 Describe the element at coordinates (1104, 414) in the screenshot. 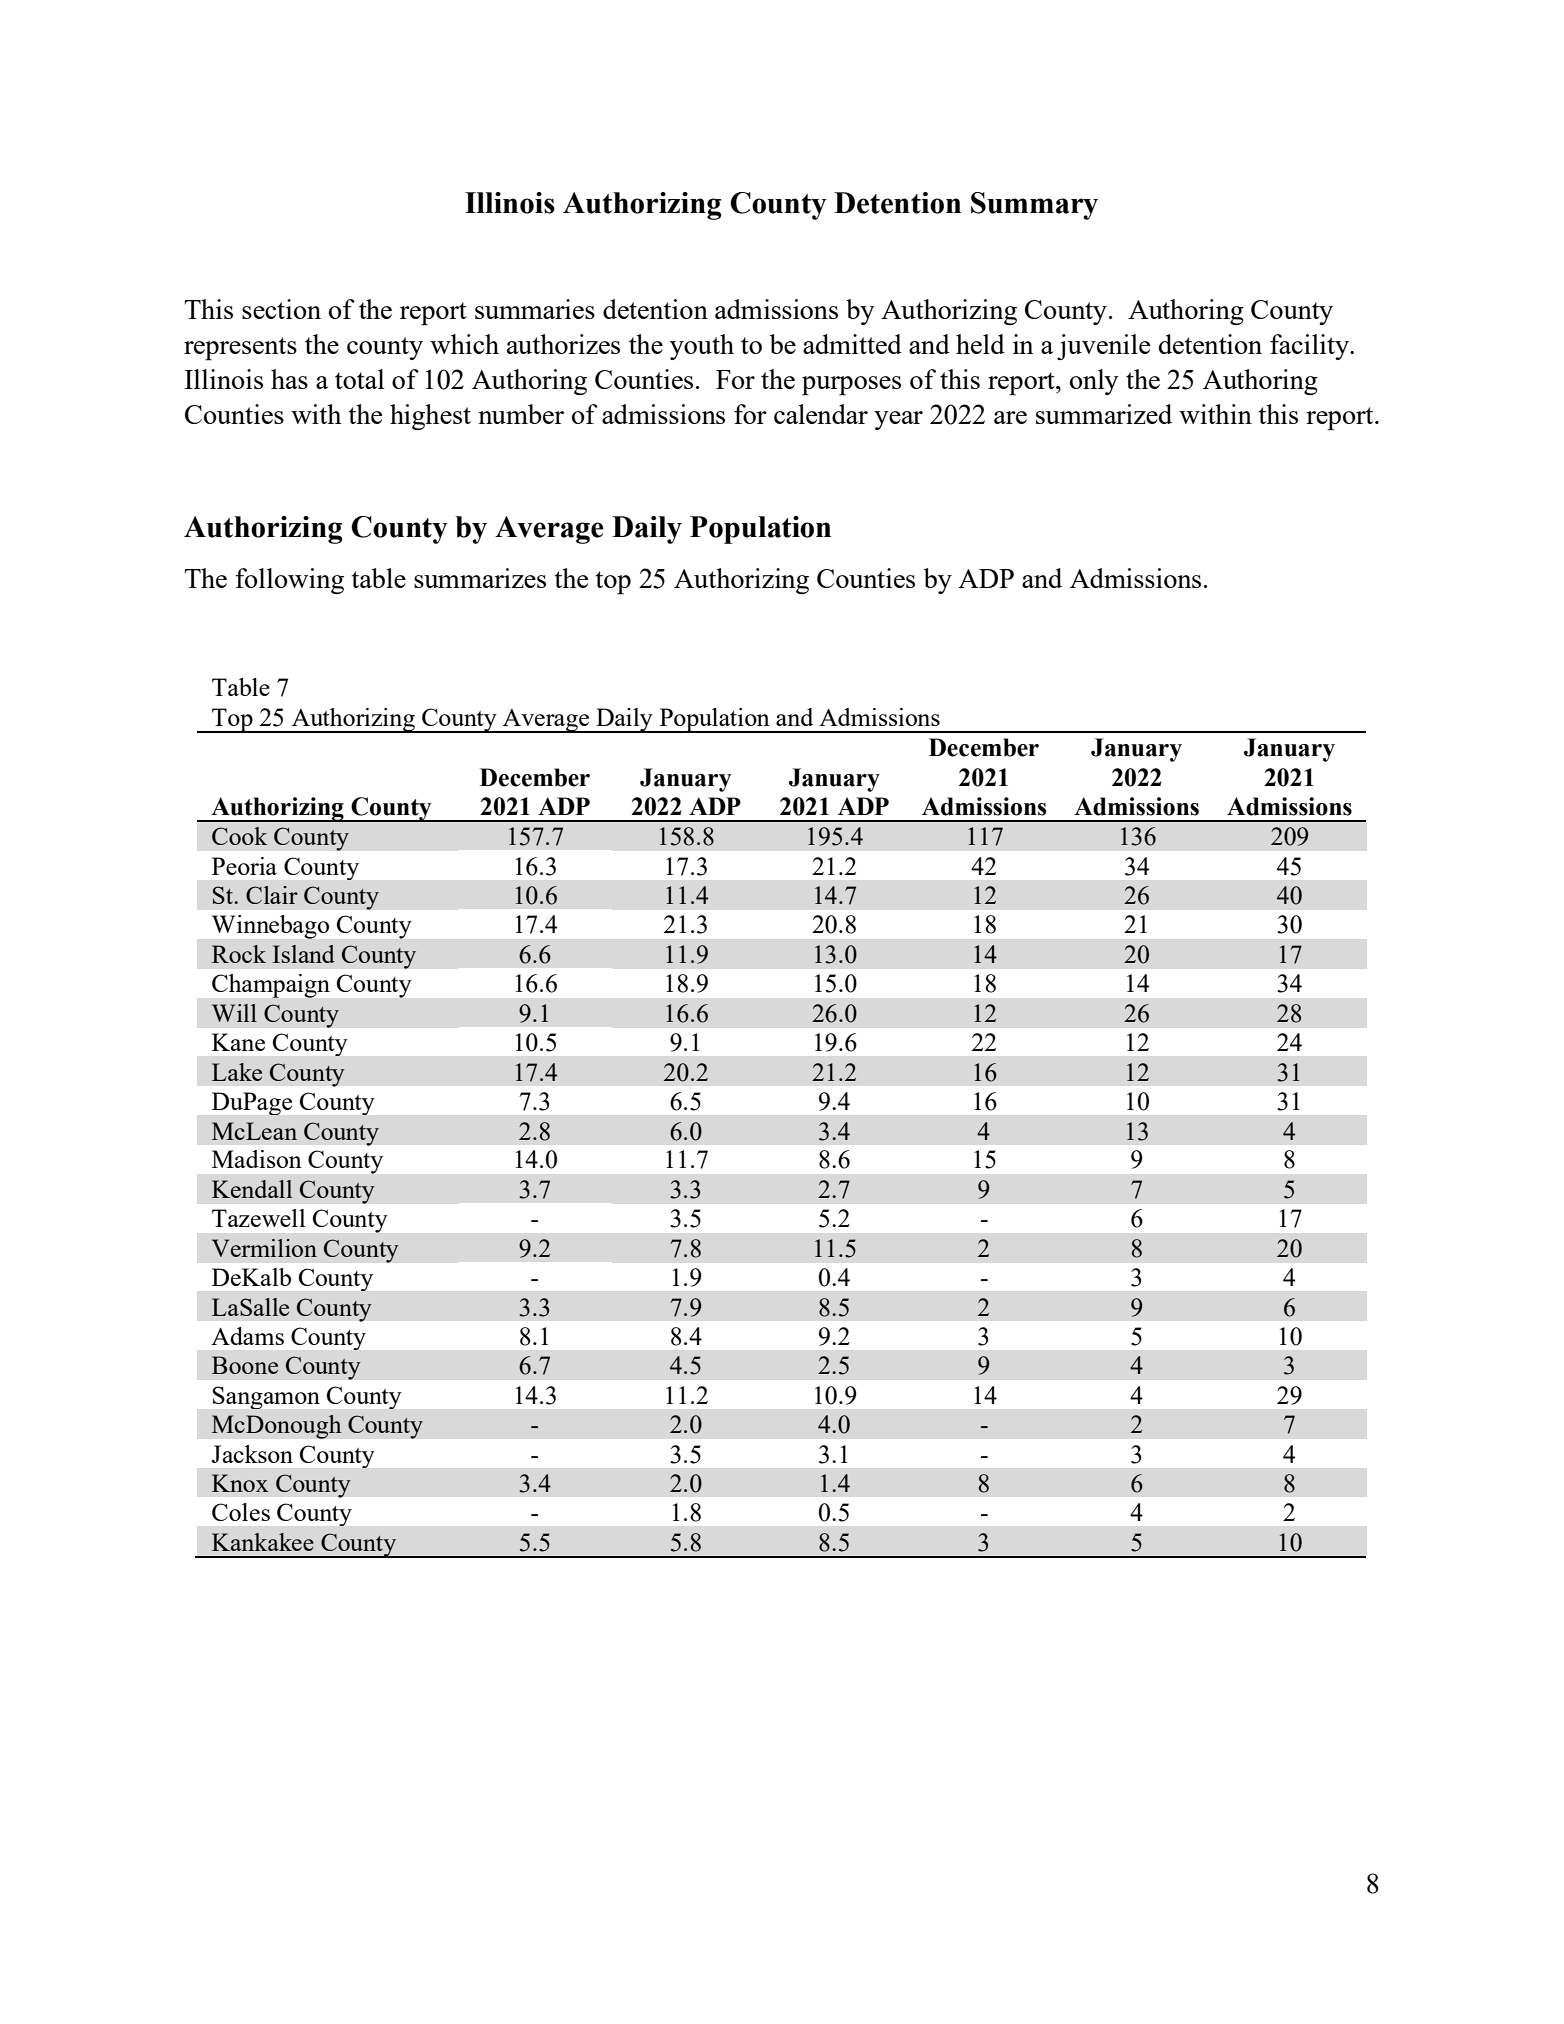

I see `summarized` at that location.
